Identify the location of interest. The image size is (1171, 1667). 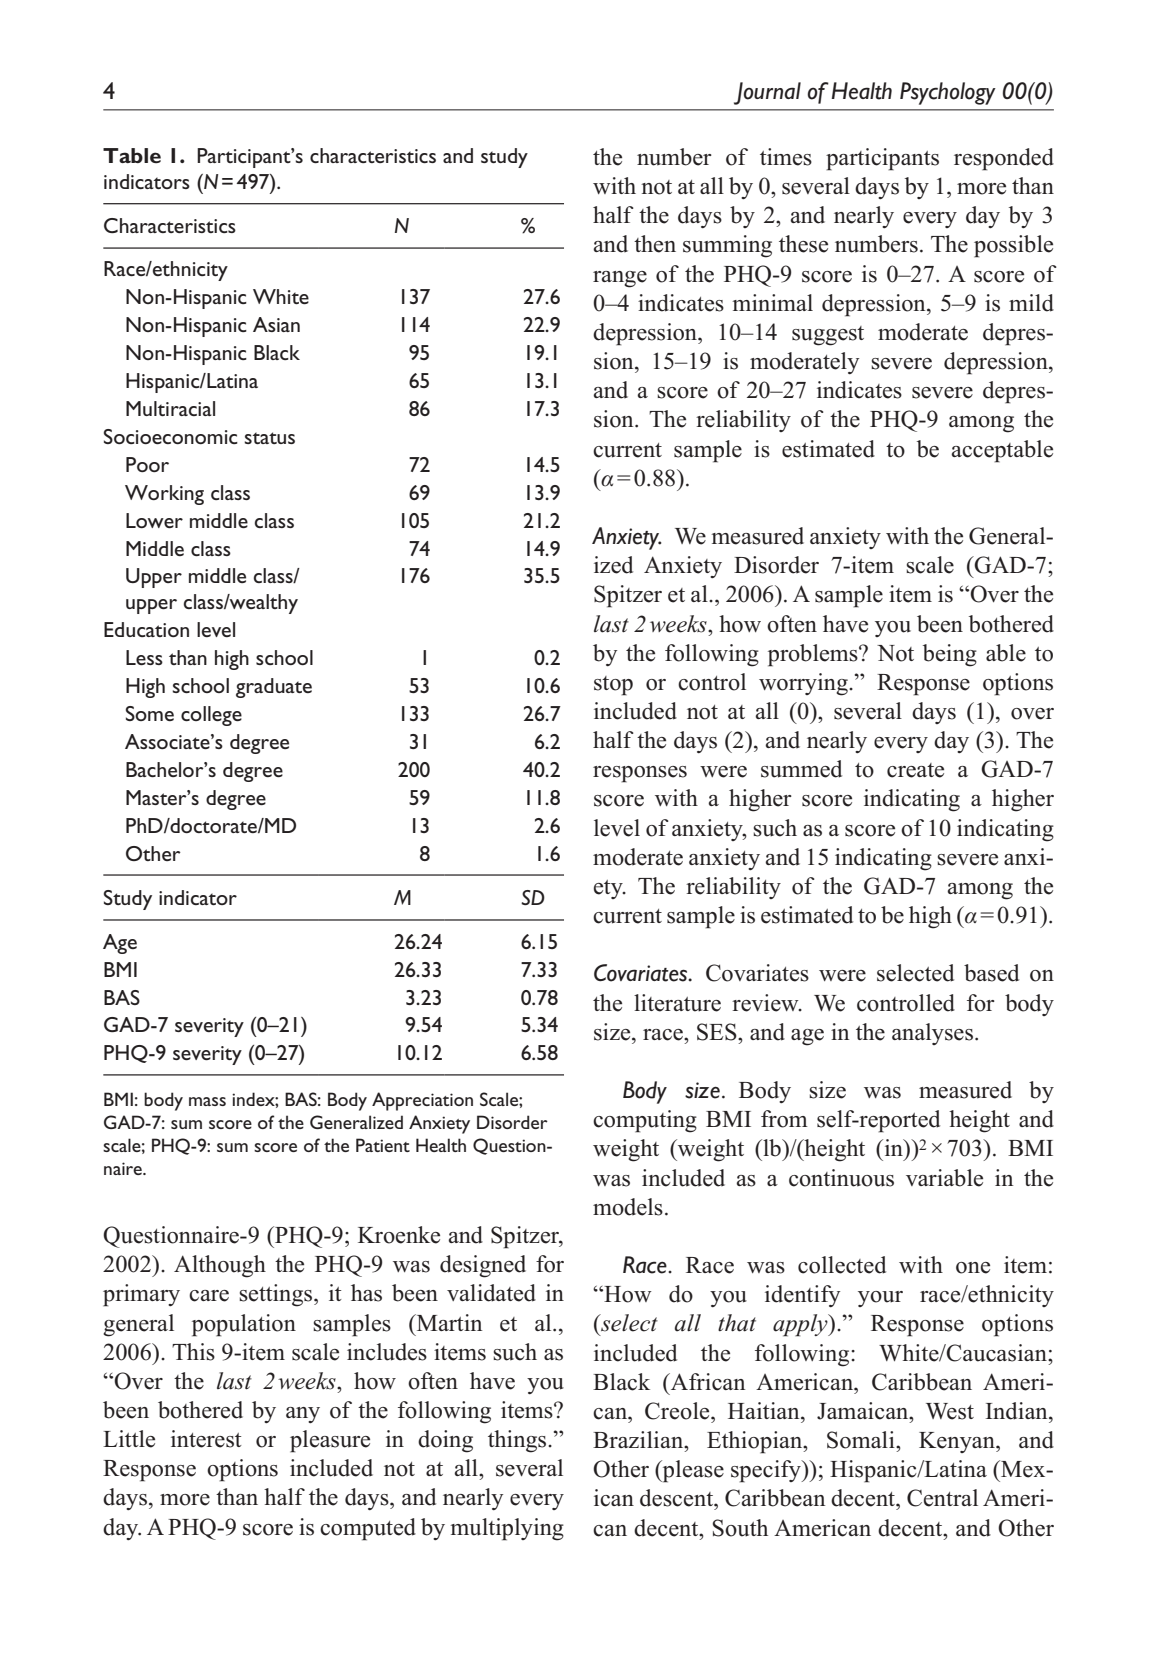
(206, 1439).
